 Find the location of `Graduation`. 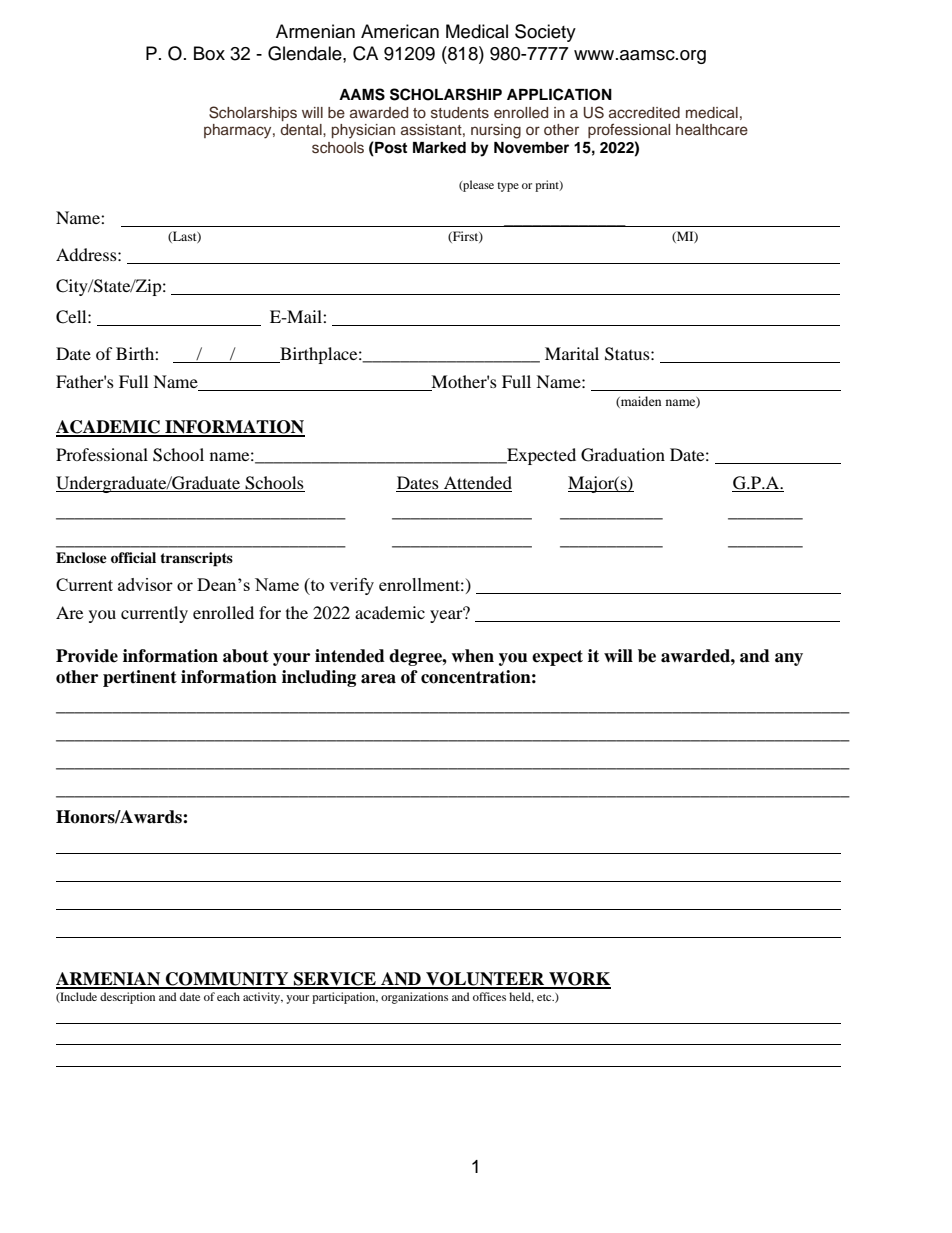

Graduation is located at coordinates (623, 455).
